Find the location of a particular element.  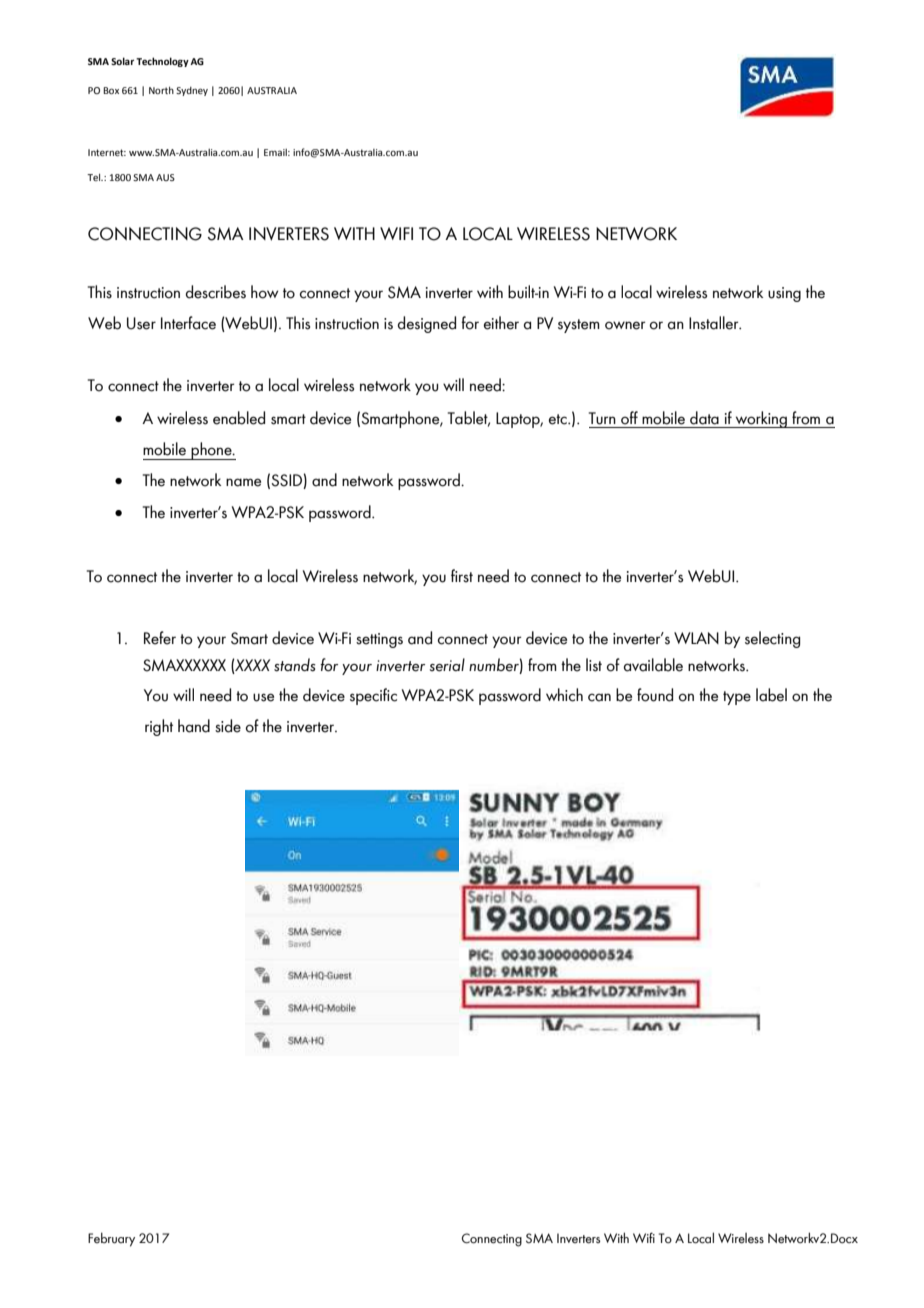

Sydney is located at coordinates (192, 91).
